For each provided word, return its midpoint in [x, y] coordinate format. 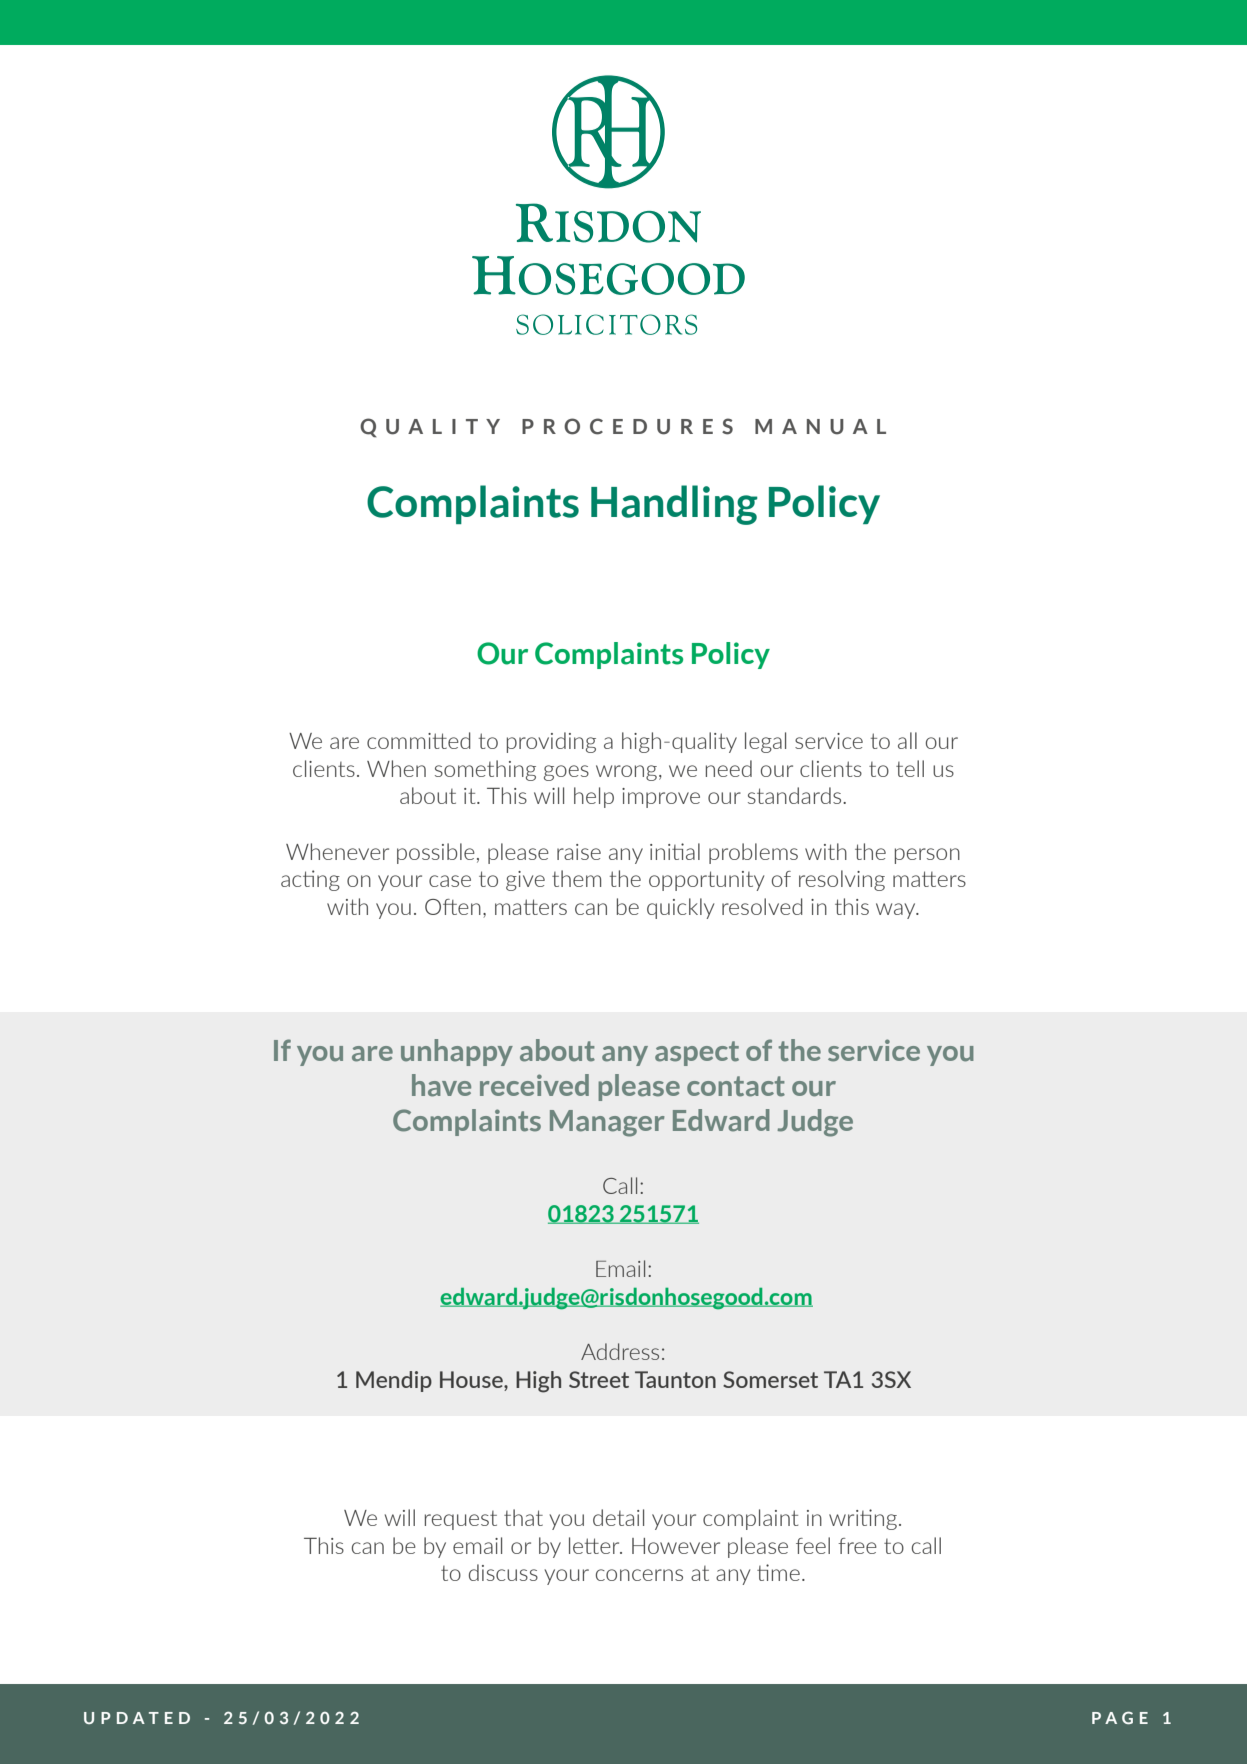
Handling [674, 505]
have [441, 1085]
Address [620, 1351]
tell [910, 768]
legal [765, 742]
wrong [628, 773]
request [461, 1520]
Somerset [770, 1379]
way [897, 911]
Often [453, 907]
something [485, 770]
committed [419, 740]
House [472, 1379]
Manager [607, 1123]
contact [736, 1086]
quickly [680, 908]
